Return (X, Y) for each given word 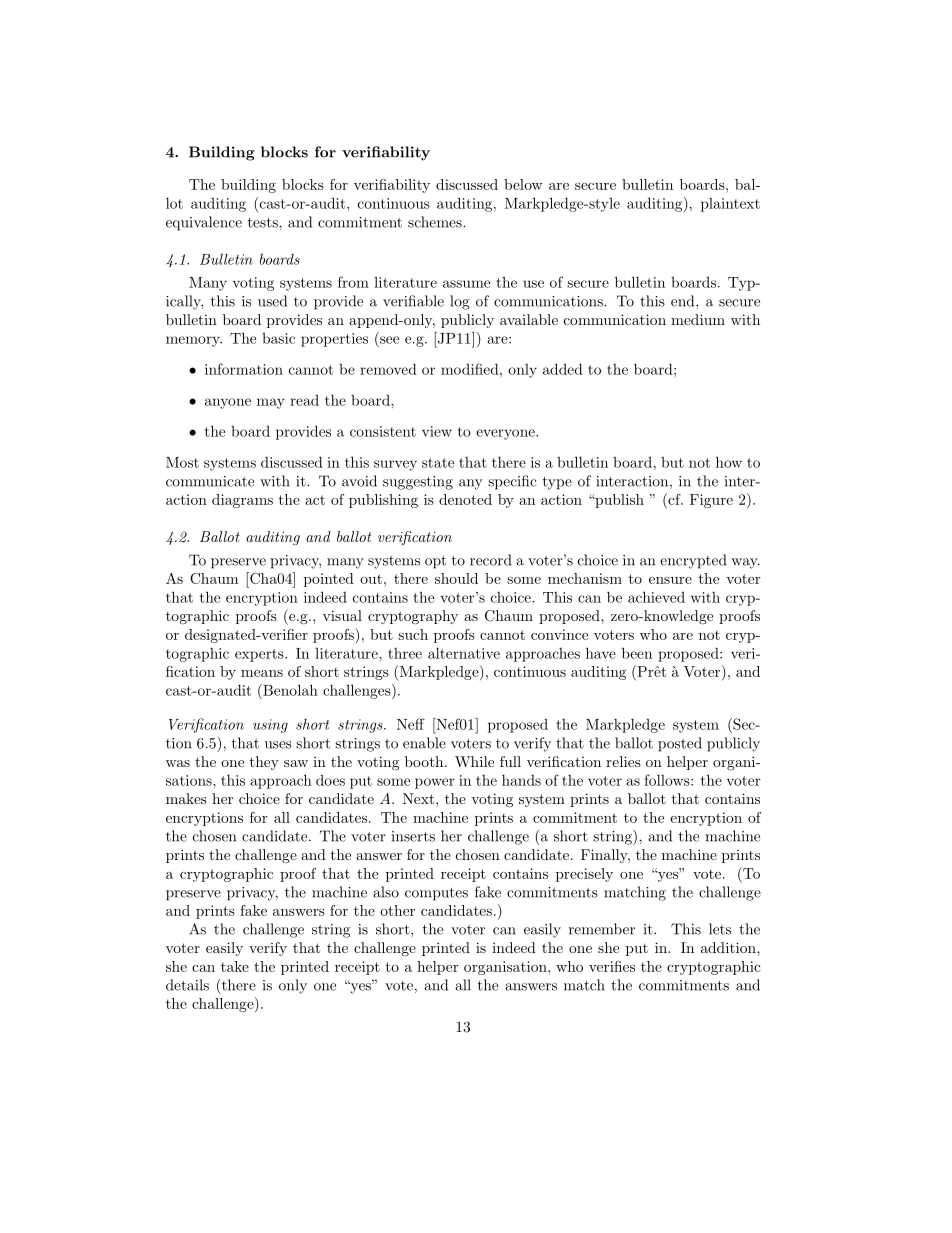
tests (264, 223)
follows (668, 780)
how (729, 462)
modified (471, 369)
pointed (329, 580)
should (456, 578)
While (474, 761)
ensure (670, 580)
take (235, 966)
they (264, 763)
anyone (228, 403)
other (397, 910)
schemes (436, 222)
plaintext (730, 205)
